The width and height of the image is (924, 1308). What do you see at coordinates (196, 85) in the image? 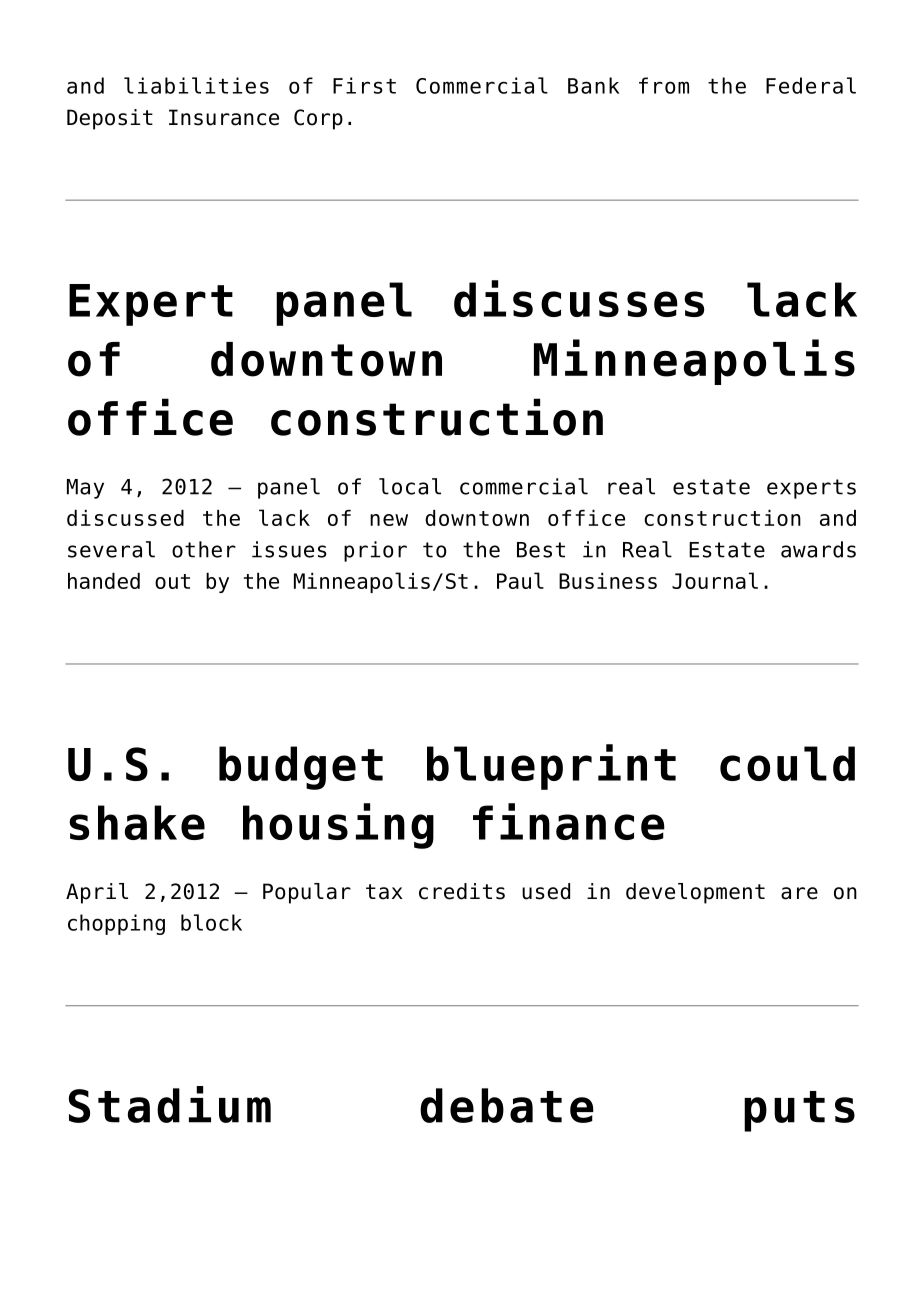
I see `liabilities` at bounding box center [196, 85].
